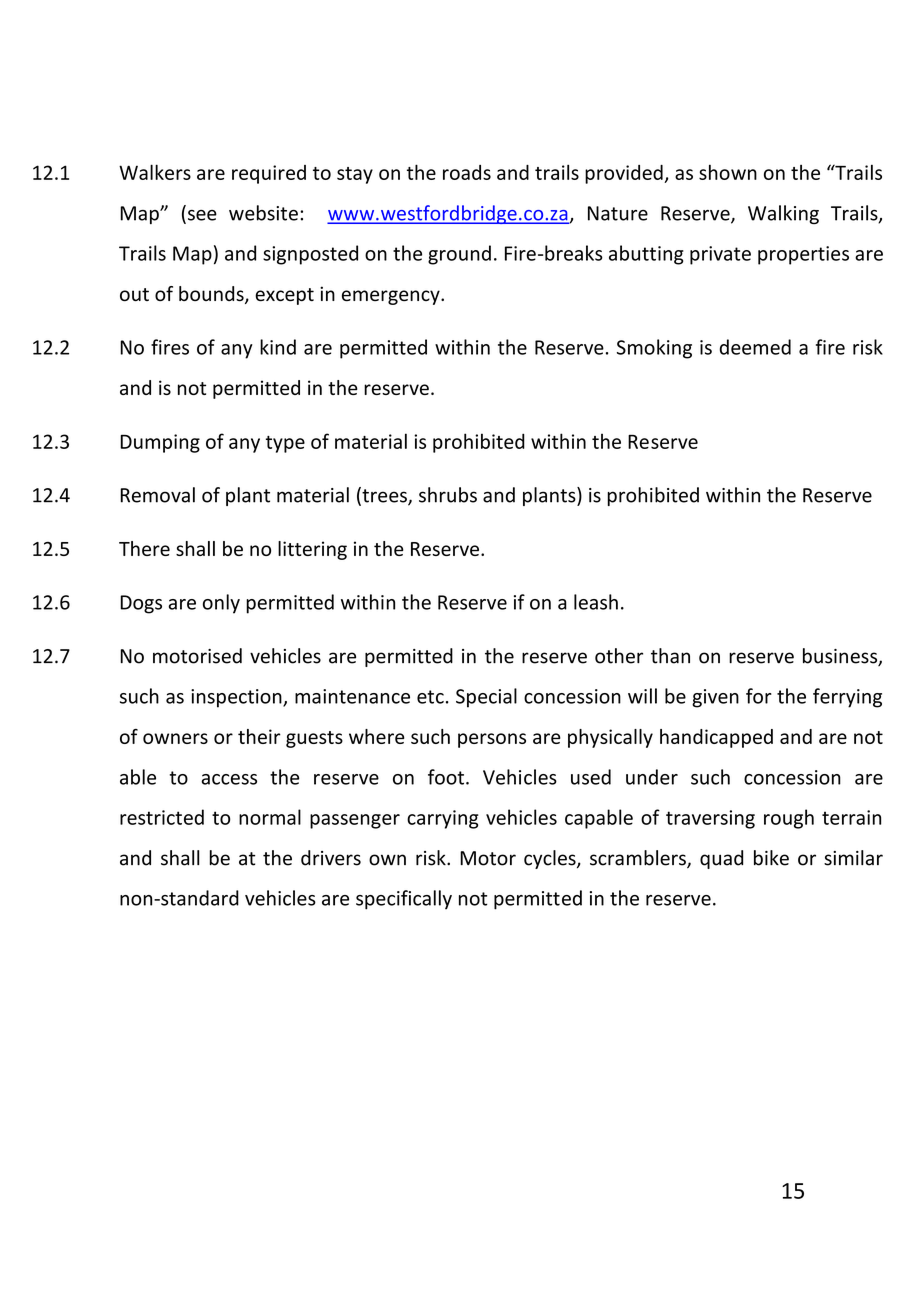 The image size is (924, 1313). Describe the element at coordinates (551, 859) in the screenshot. I see `cycles` at that location.
